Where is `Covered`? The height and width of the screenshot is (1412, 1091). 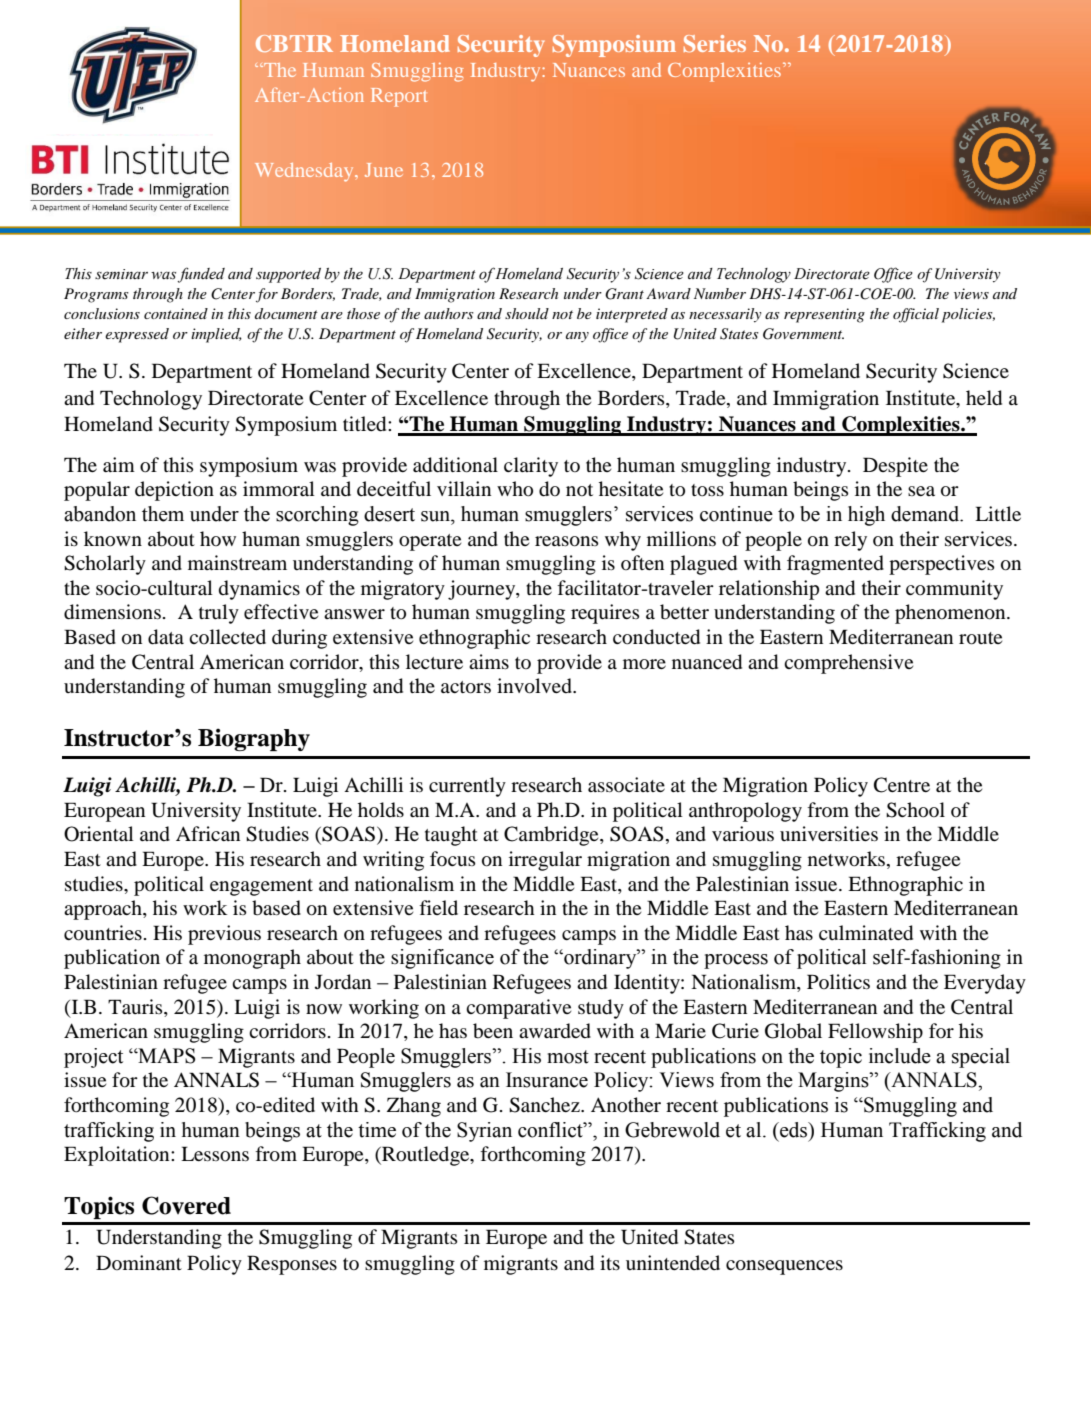
Covered is located at coordinates (186, 1205).
